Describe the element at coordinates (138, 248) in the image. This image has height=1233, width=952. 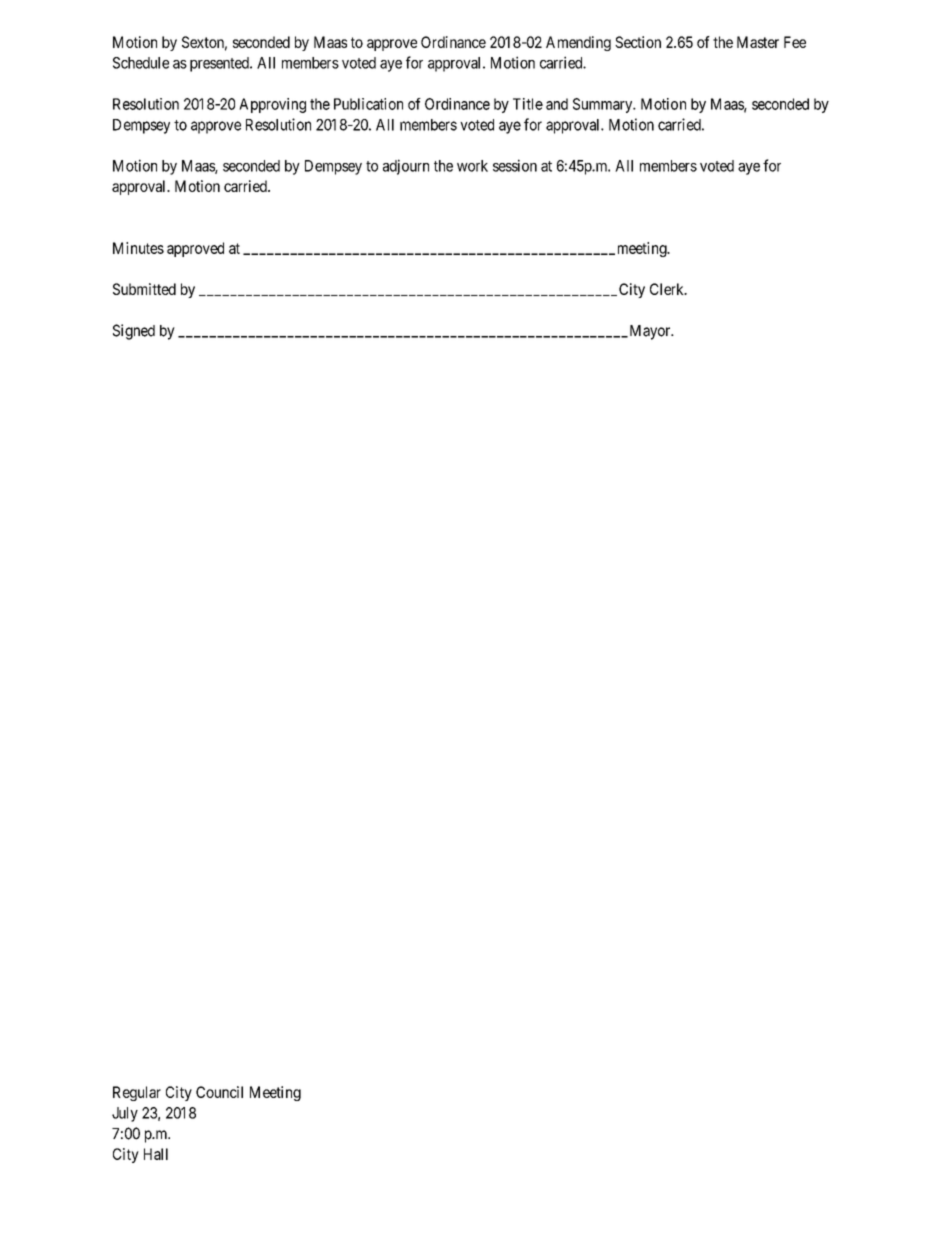
I see `Minutes` at that location.
